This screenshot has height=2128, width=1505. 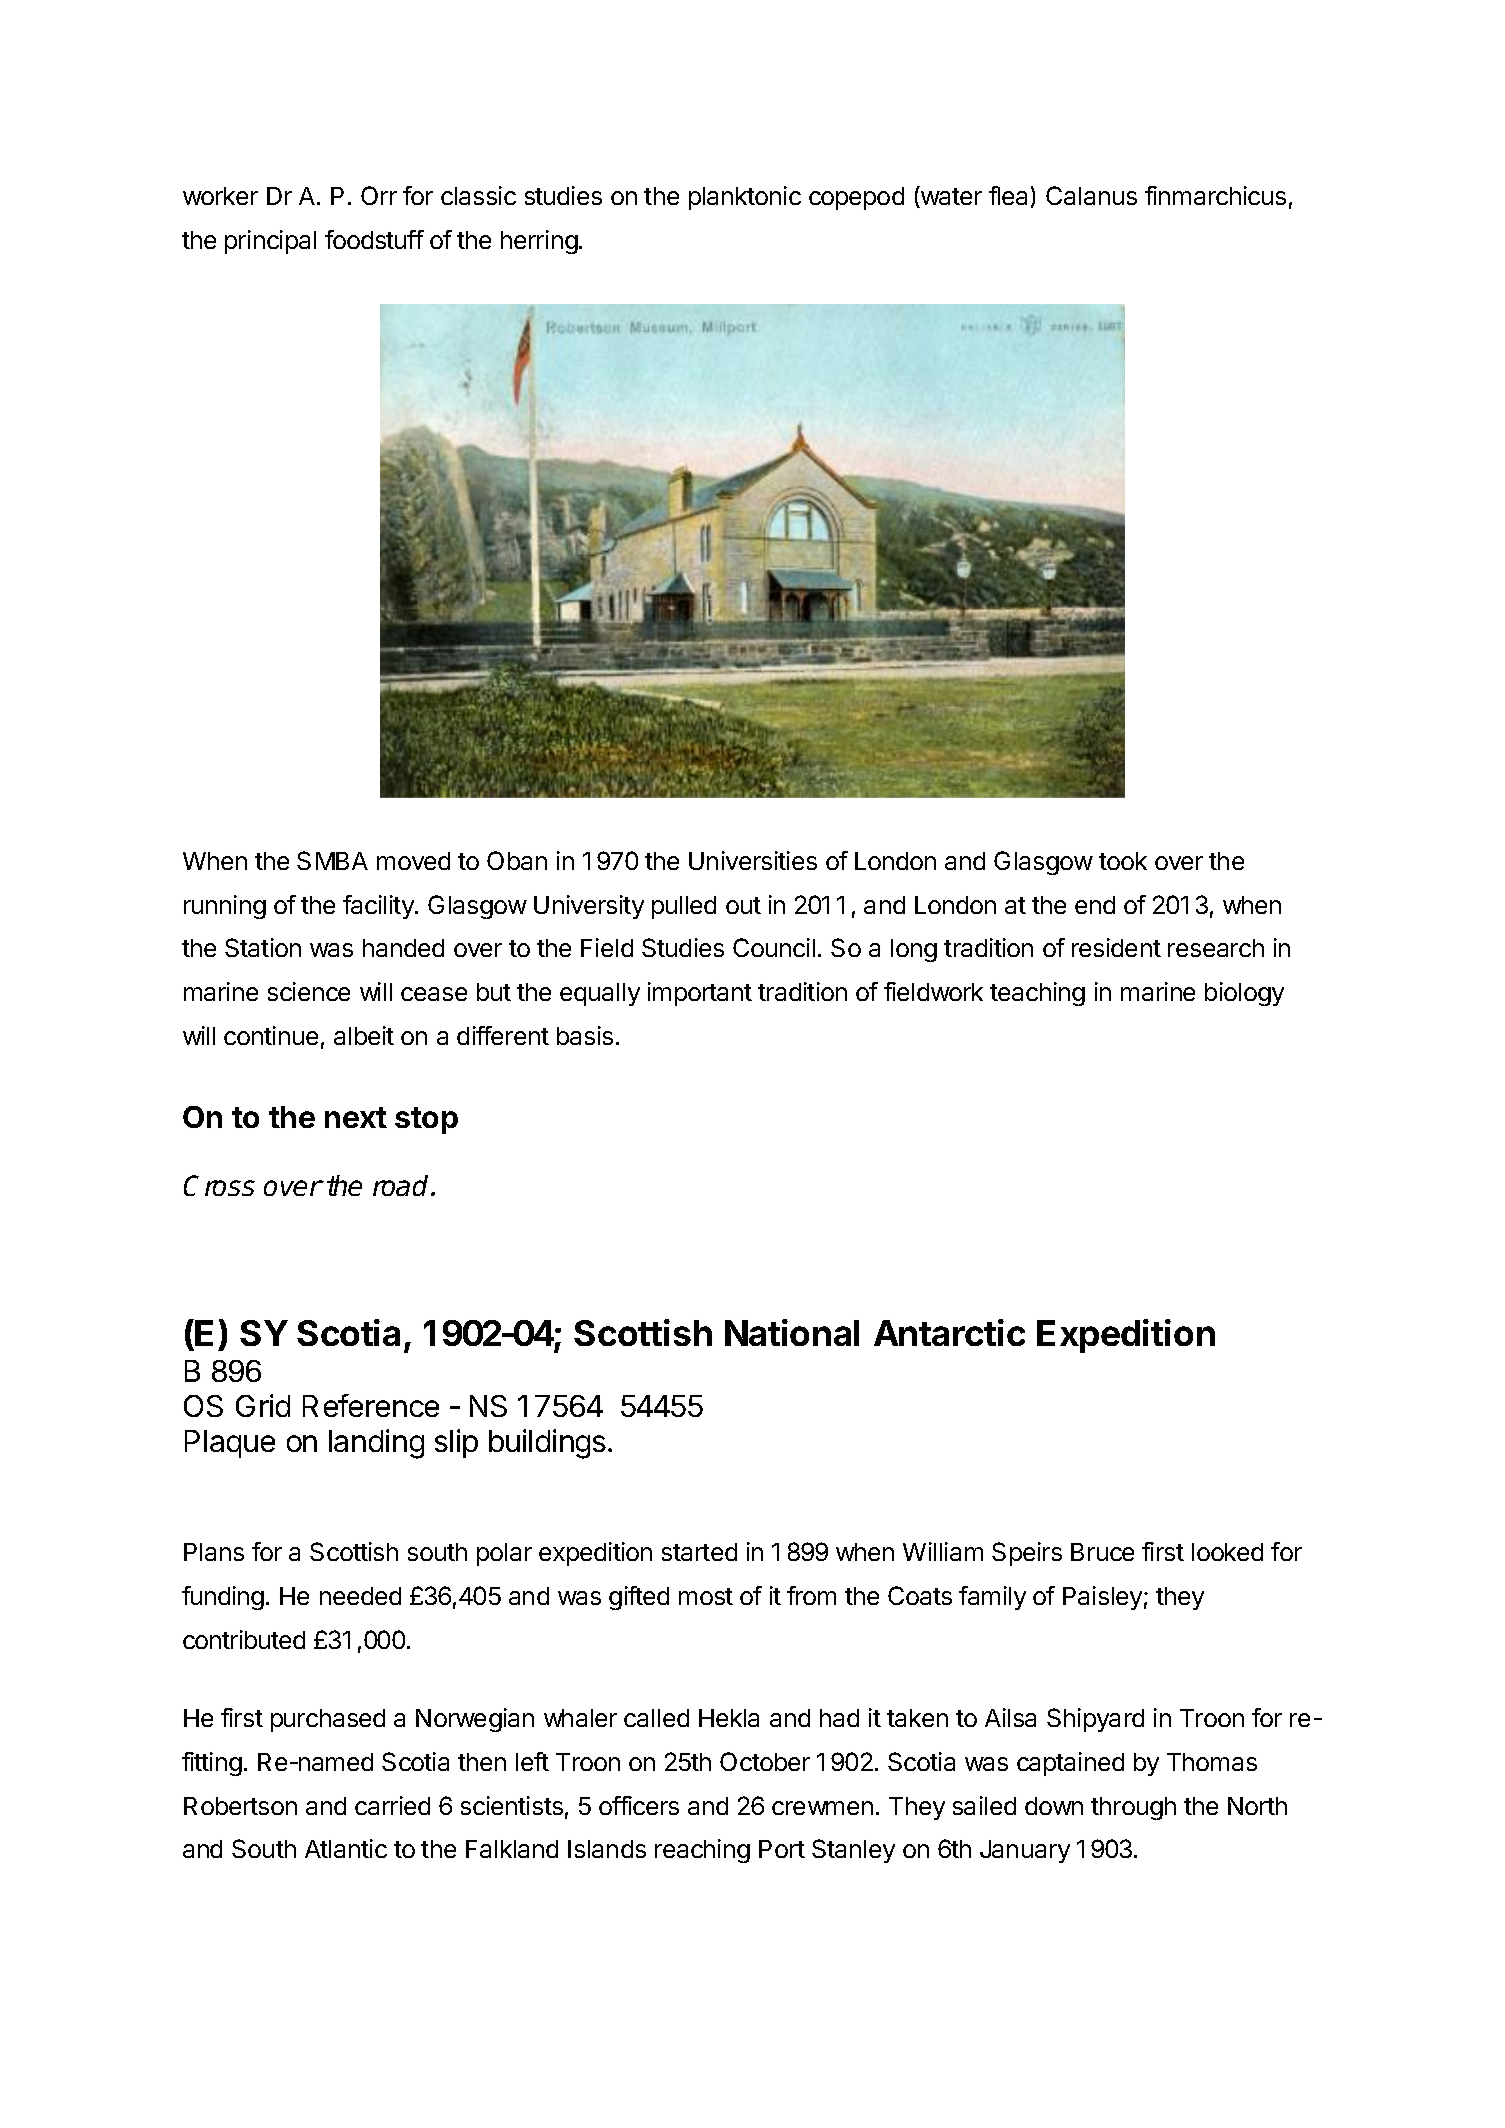 I want to click on foodstuff, so click(x=374, y=239).
